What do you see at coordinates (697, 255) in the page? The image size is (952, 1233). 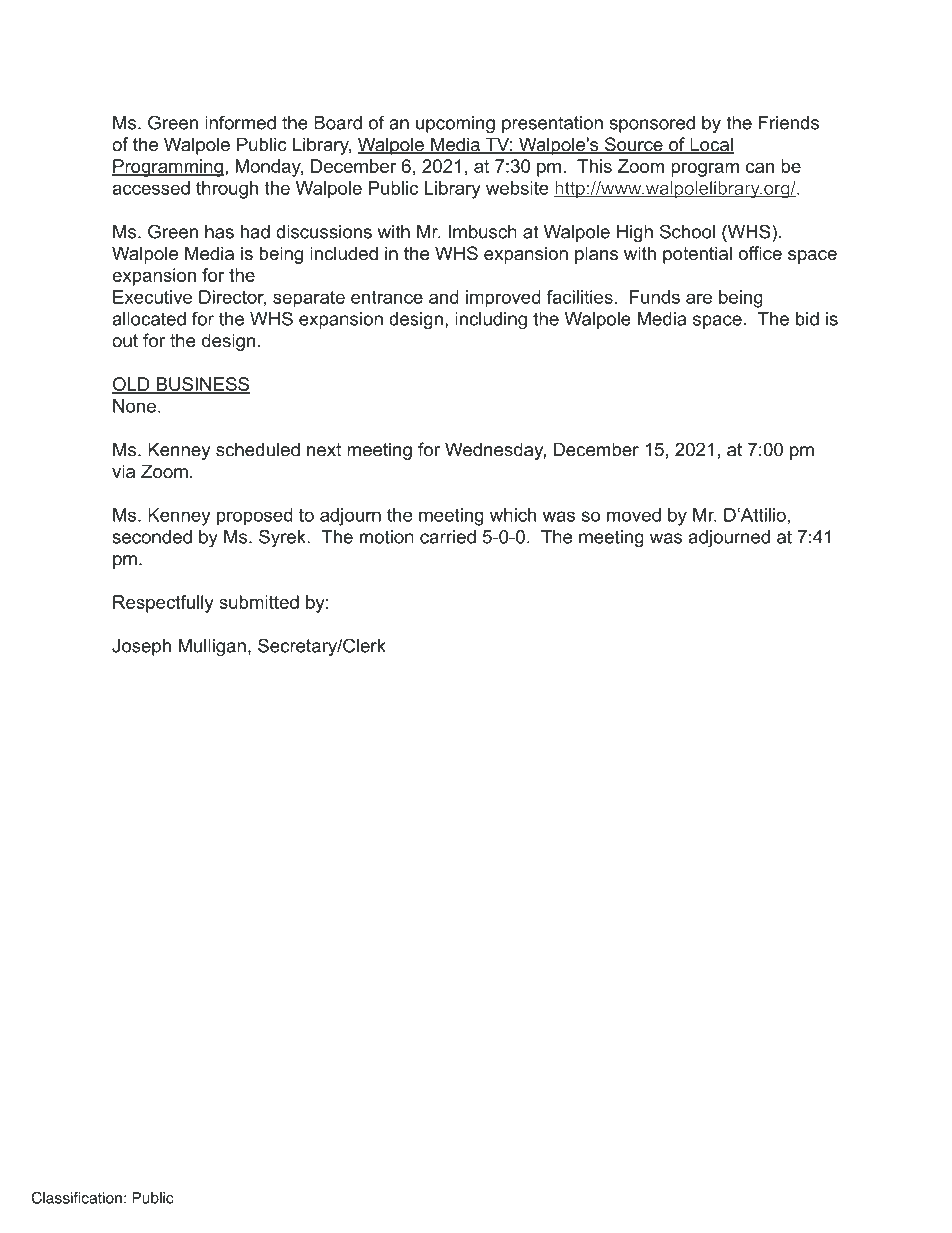 I see `potential` at bounding box center [697, 255].
